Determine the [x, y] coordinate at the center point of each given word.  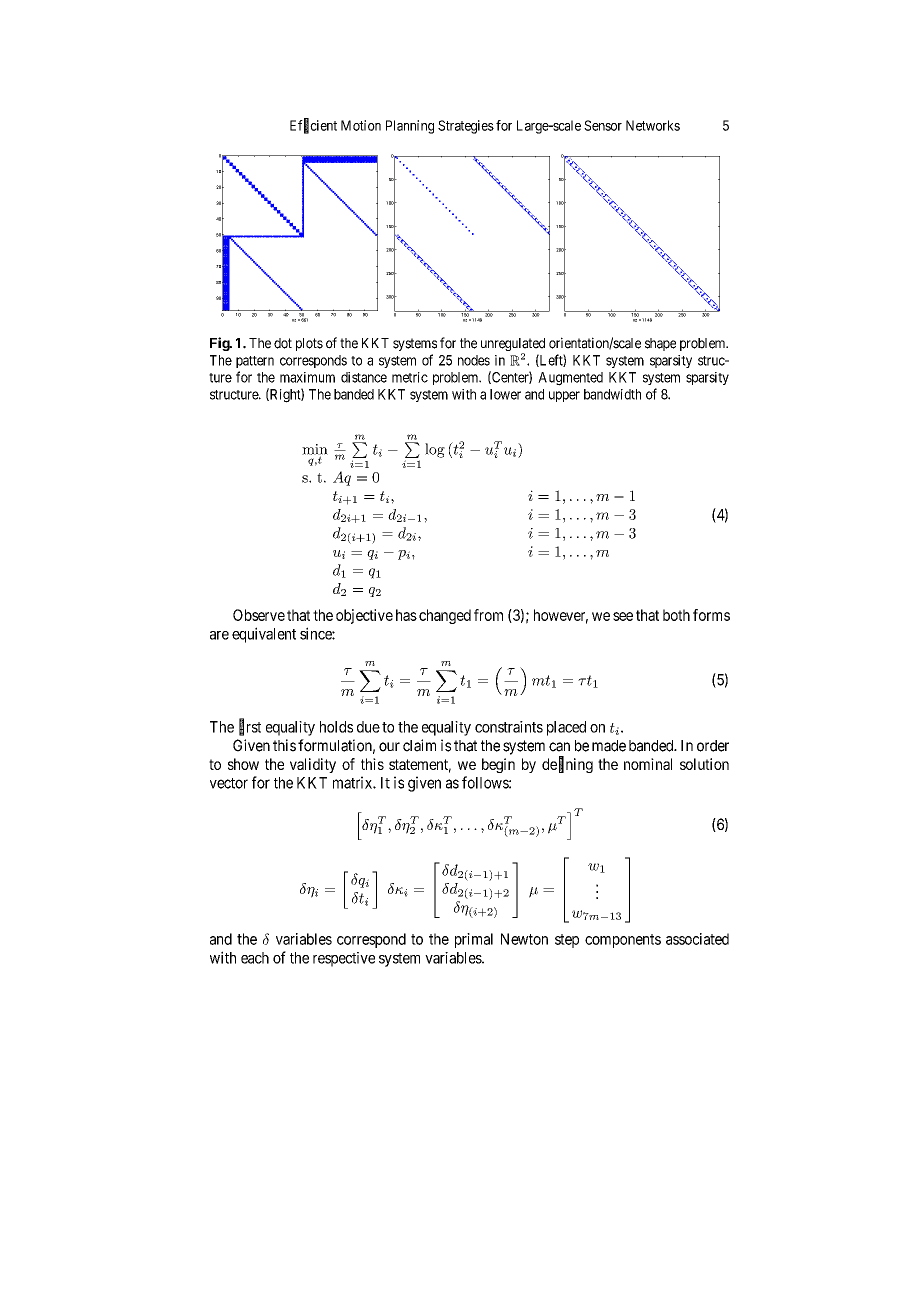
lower [505, 394]
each [255, 958]
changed [445, 616]
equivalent [264, 635]
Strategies [466, 127]
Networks [653, 125]
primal [474, 940]
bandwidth [612, 394]
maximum [307, 377]
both [676, 615]
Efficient [313, 126]
